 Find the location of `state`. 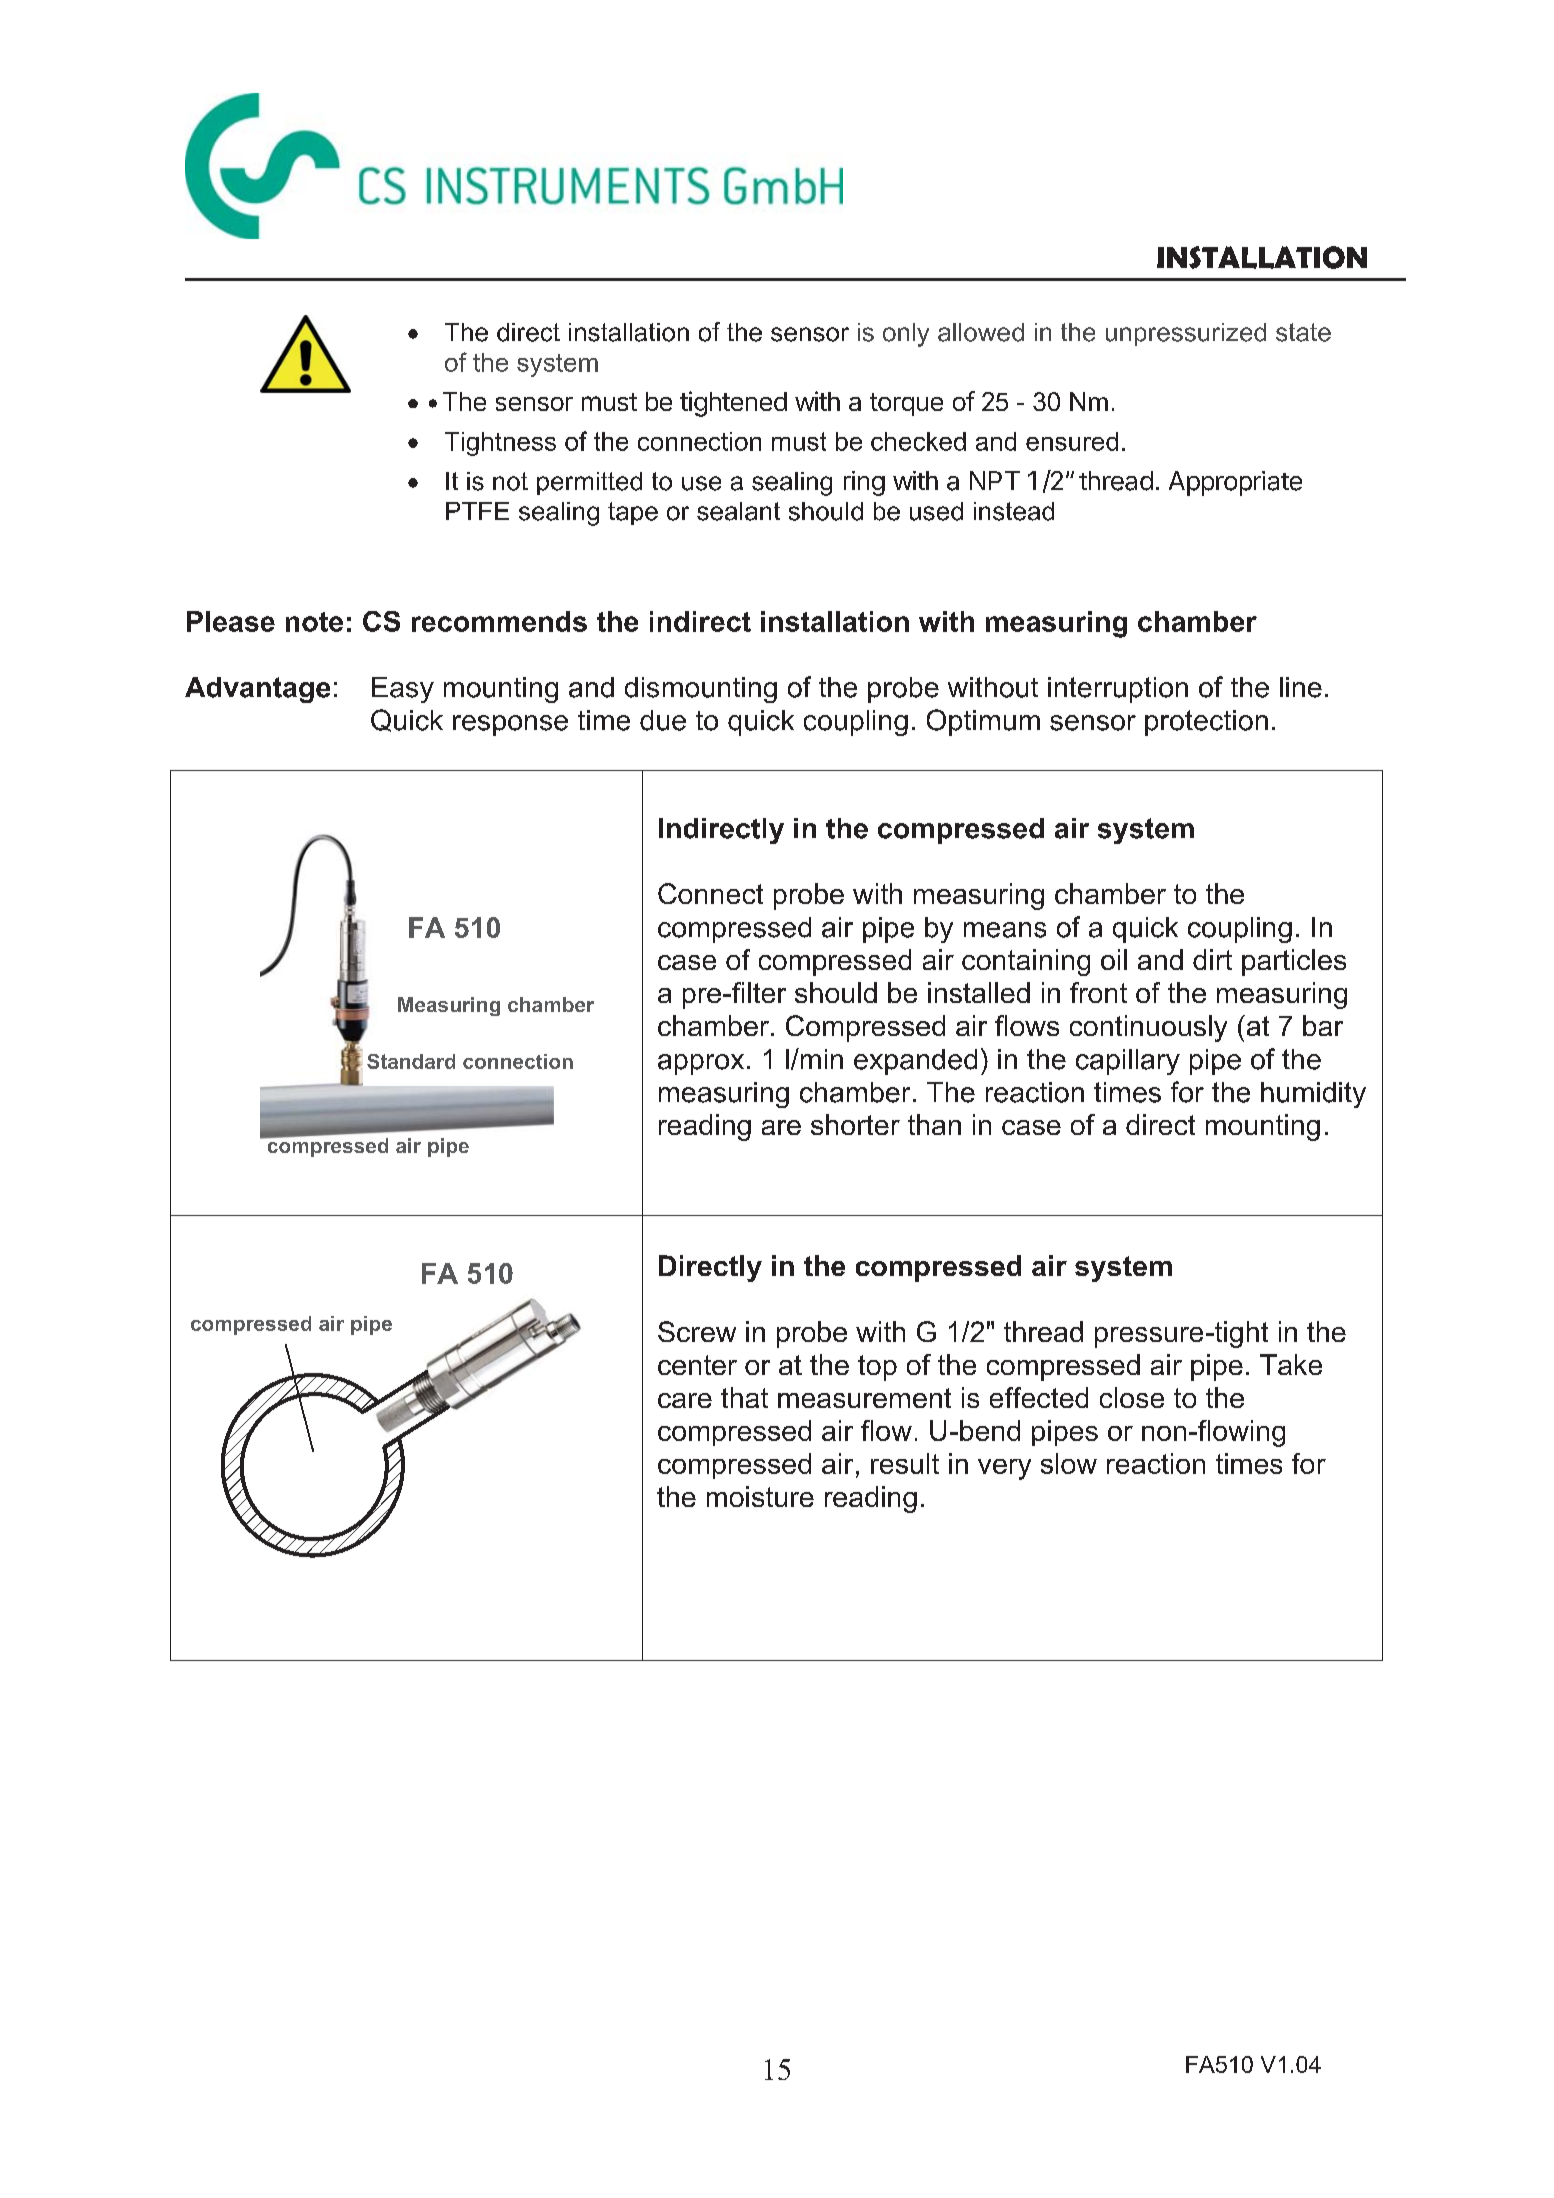

state is located at coordinates (1303, 332).
